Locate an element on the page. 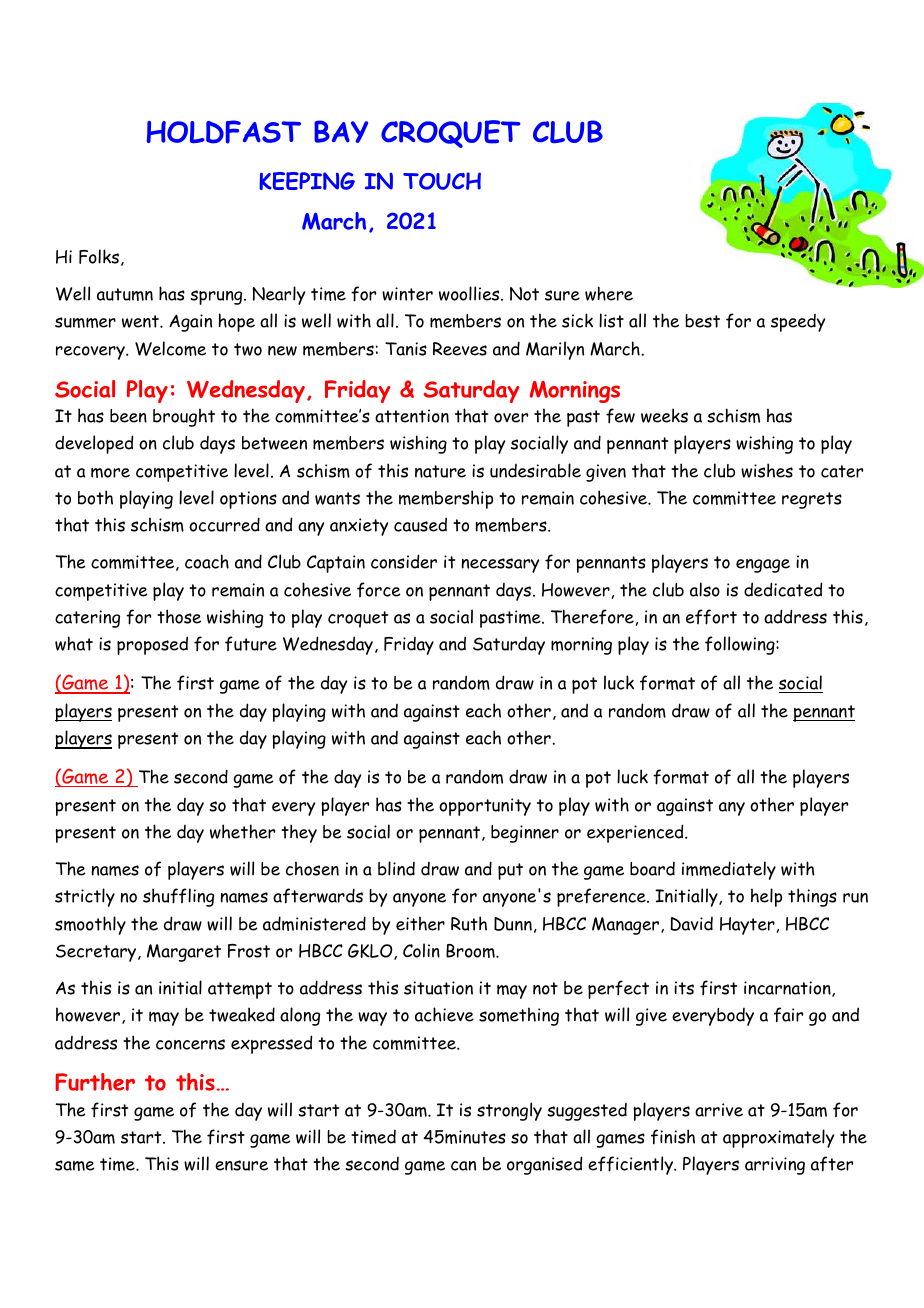 This page has width=924, height=1308. following is located at coordinates (741, 645).
